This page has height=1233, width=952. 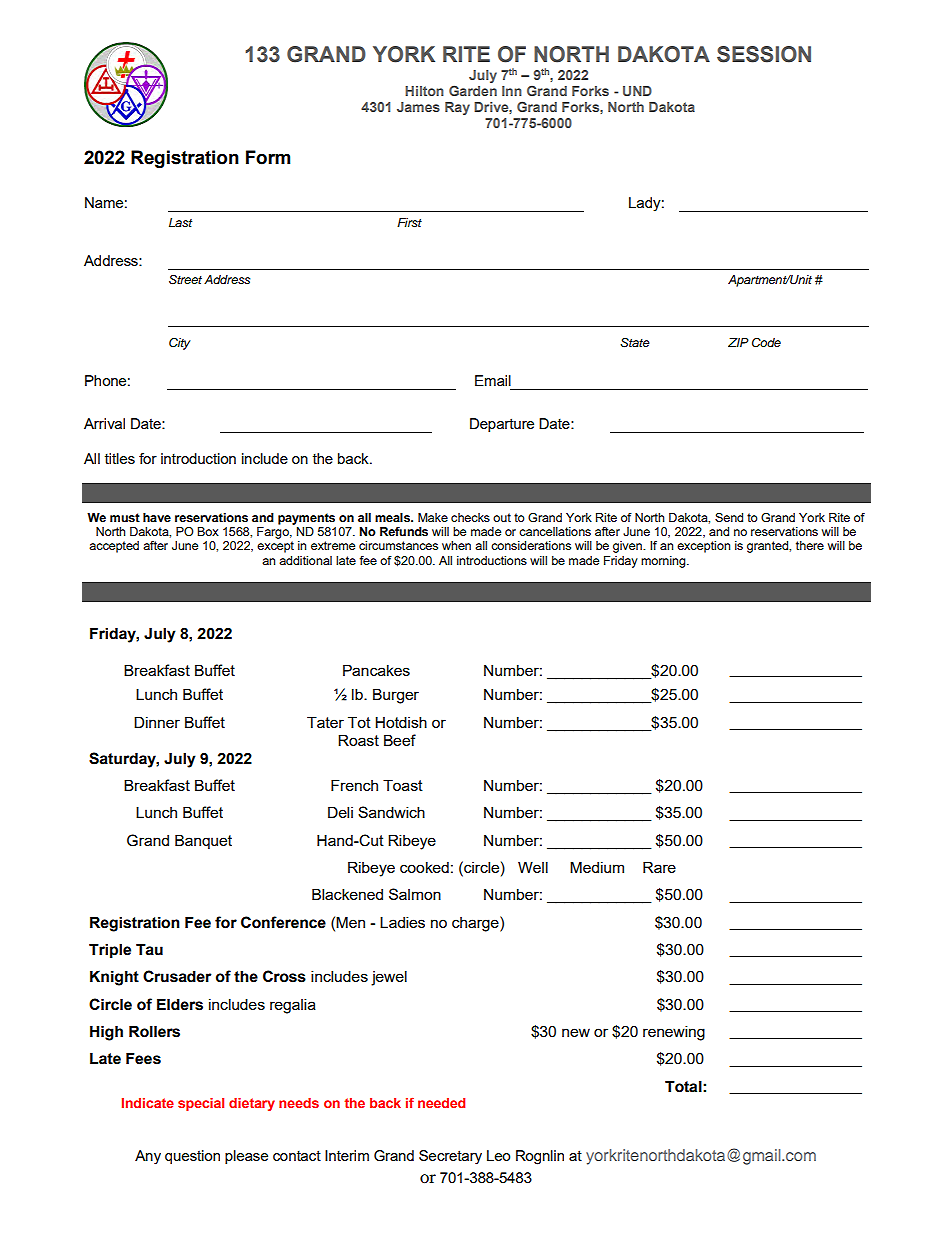 What do you see at coordinates (268, 157) in the page?
I see `Form` at bounding box center [268, 157].
